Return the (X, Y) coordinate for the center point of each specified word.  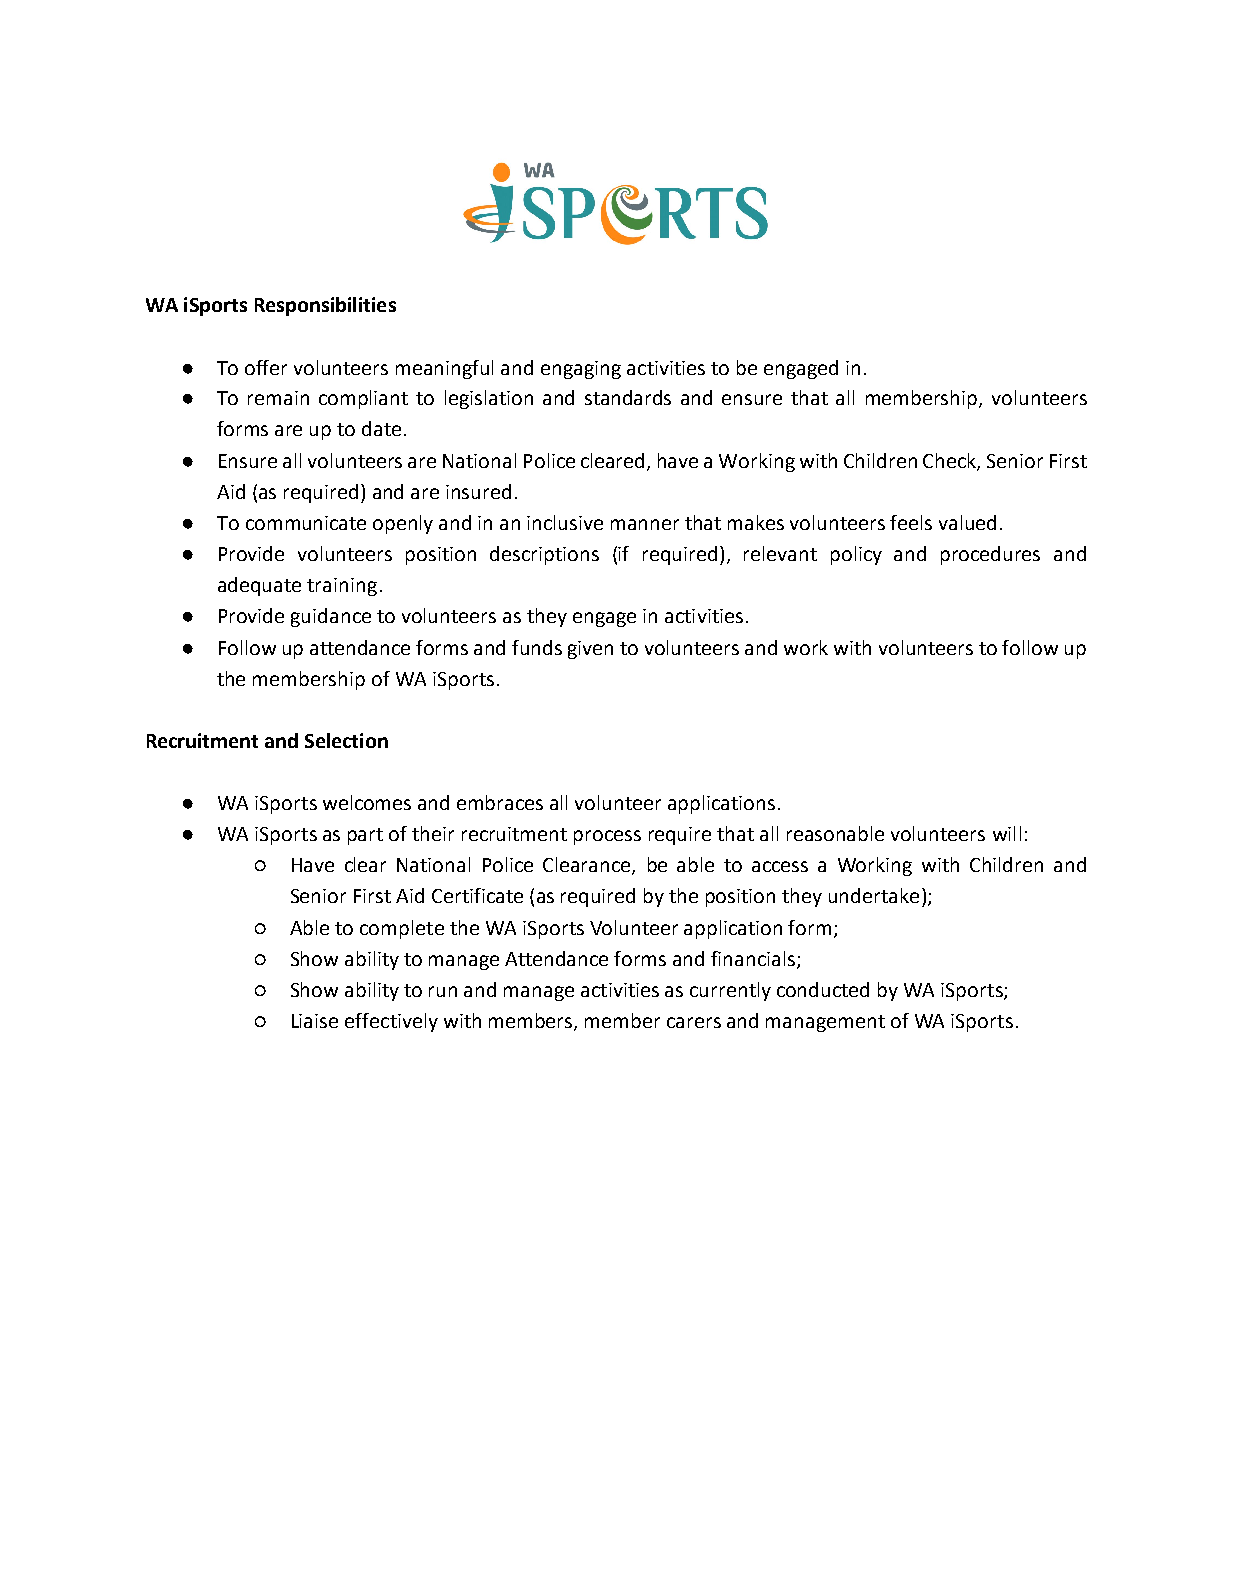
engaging (581, 370)
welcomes (367, 802)
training (342, 587)
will (1007, 833)
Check (951, 462)
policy (856, 555)
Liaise (315, 1021)
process (607, 837)
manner (645, 524)
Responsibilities (325, 306)
